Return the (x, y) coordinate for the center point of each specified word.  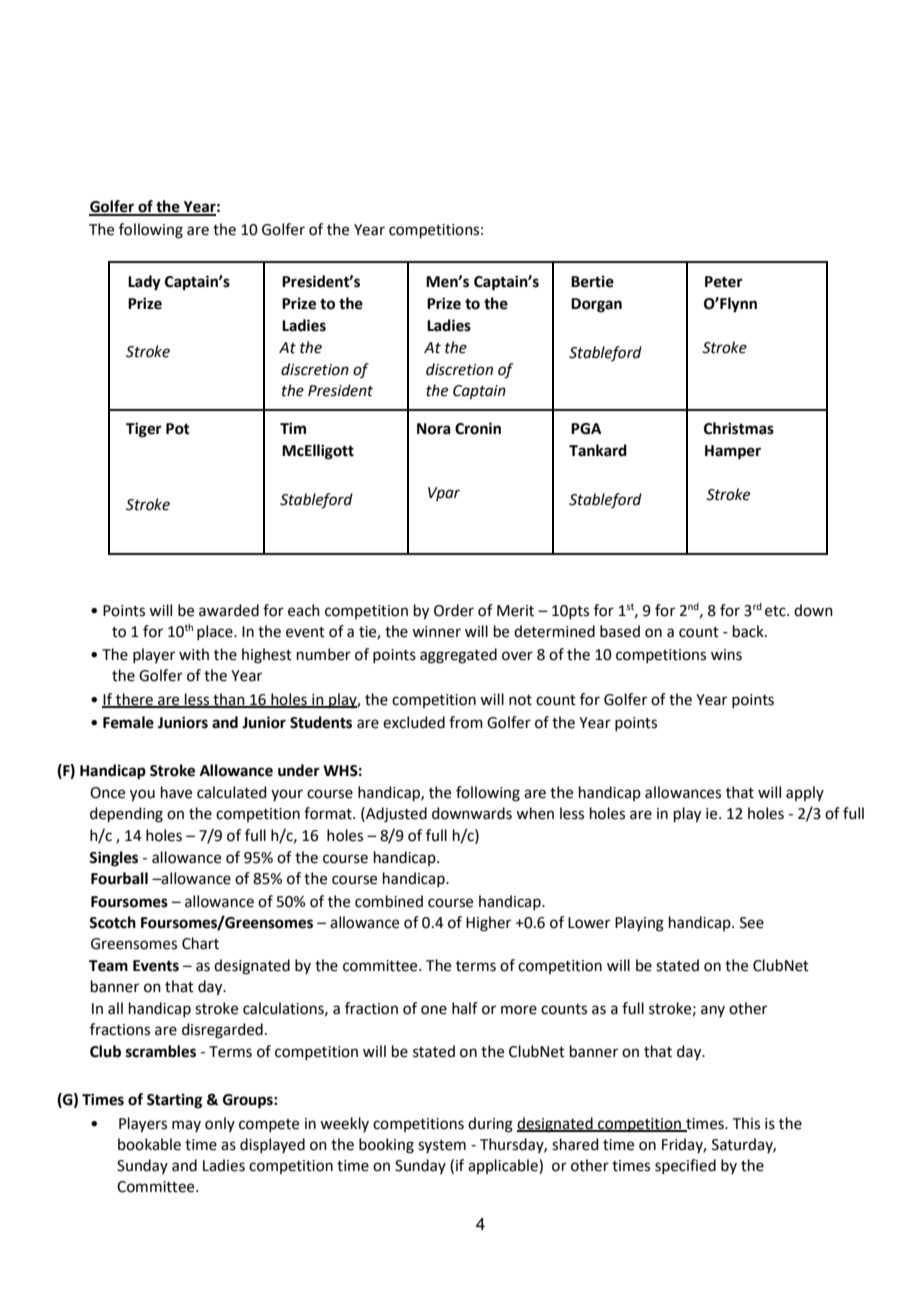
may (186, 1126)
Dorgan (596, 305)
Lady (144, 283)
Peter (724, 282)
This (746, 1123)
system (442, 1146)
